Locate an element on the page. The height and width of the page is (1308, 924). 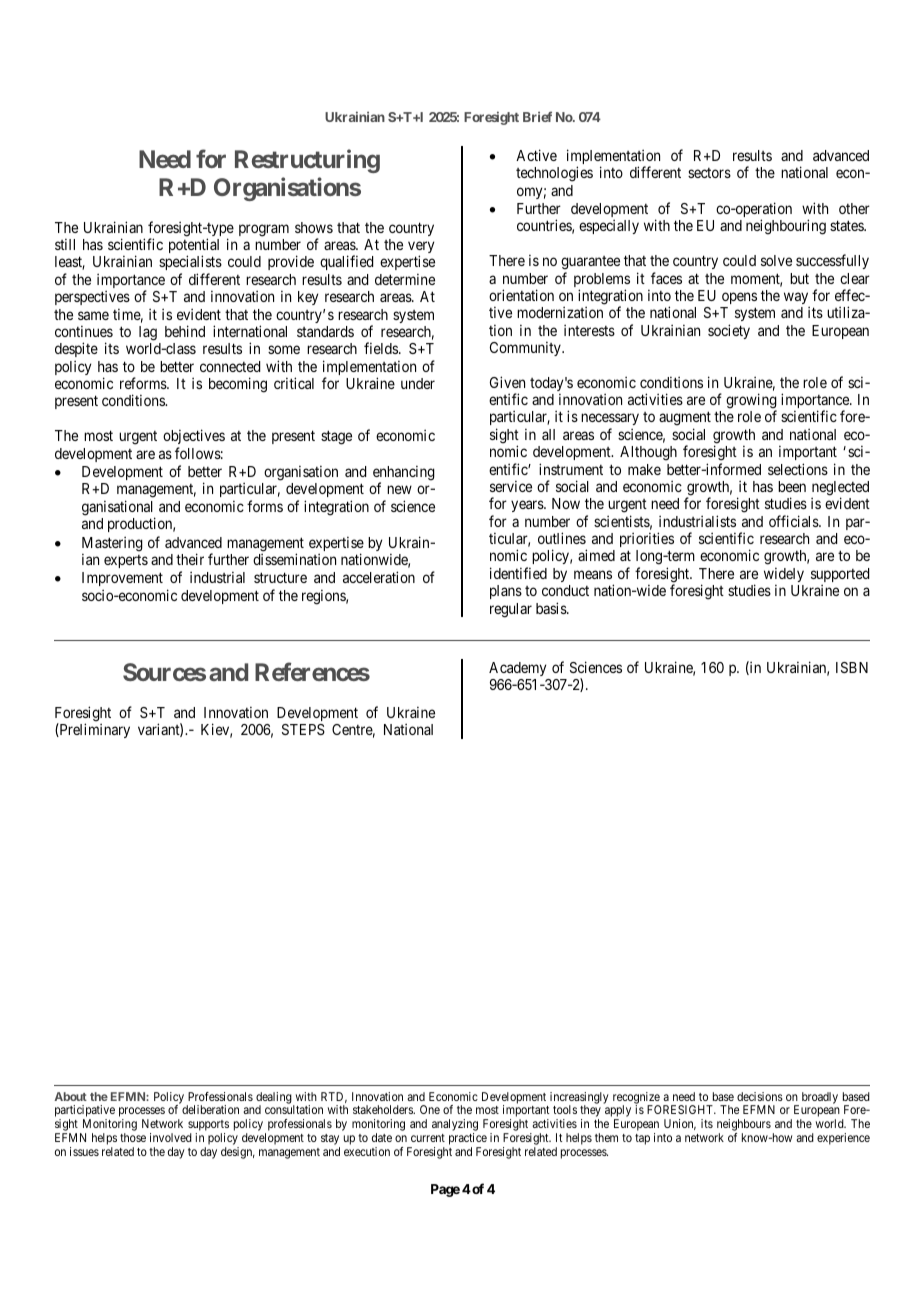
decisions is located at coordinates (760, 1096).
